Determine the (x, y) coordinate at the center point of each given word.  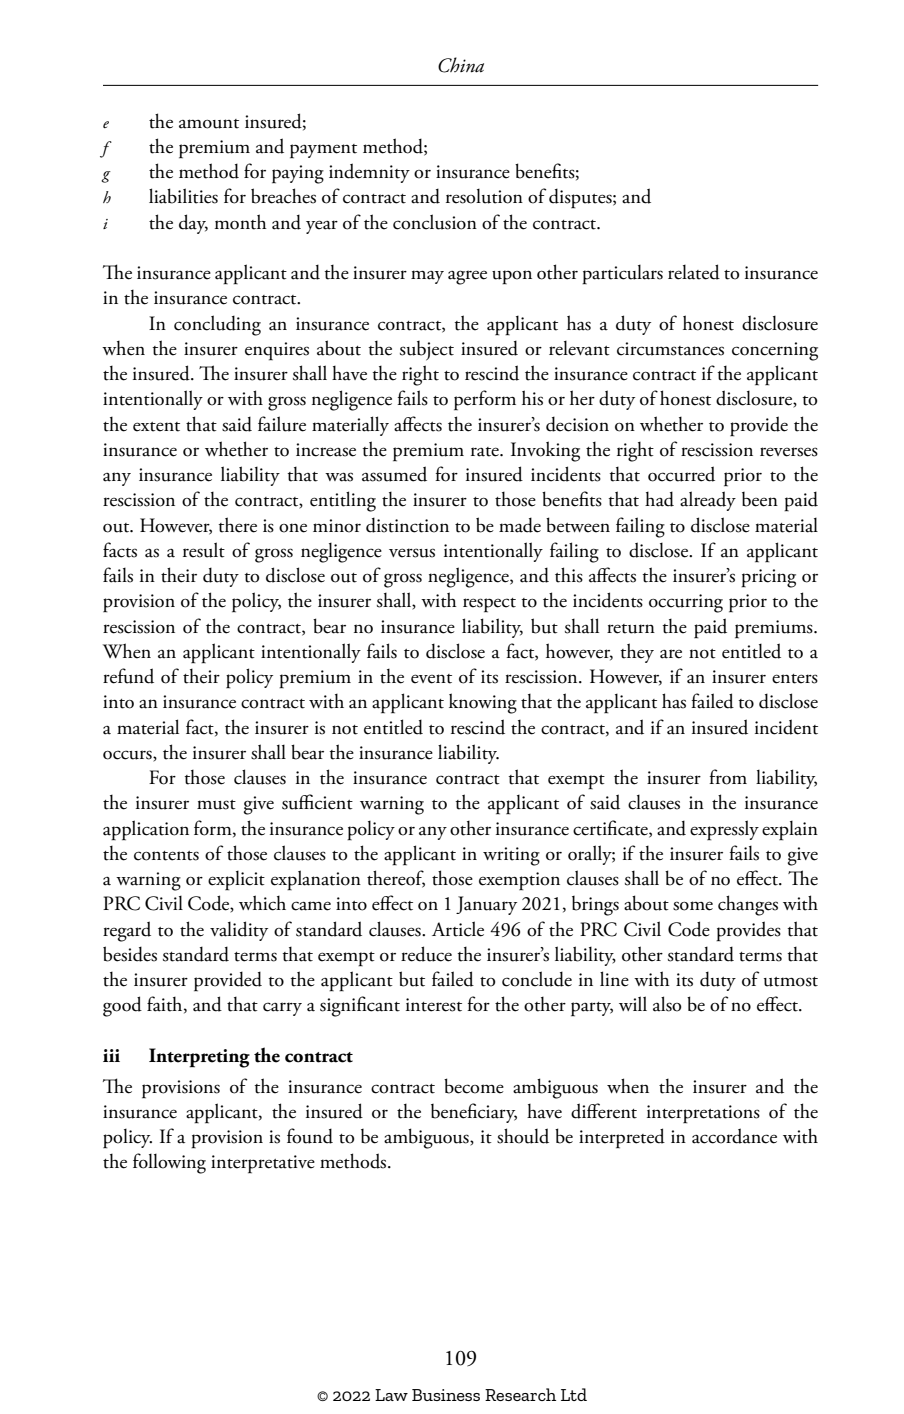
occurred (681, 474)
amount (209, 124)
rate (486, 452)
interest (434, 1005)
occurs (128, 756)
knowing (483, 703)
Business (446, 1395)
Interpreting (199, 1058)
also (667, 1004)
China (461, 65)
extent (156, 427)
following (169, 1163)
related (694, 272)
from (728, 777)
